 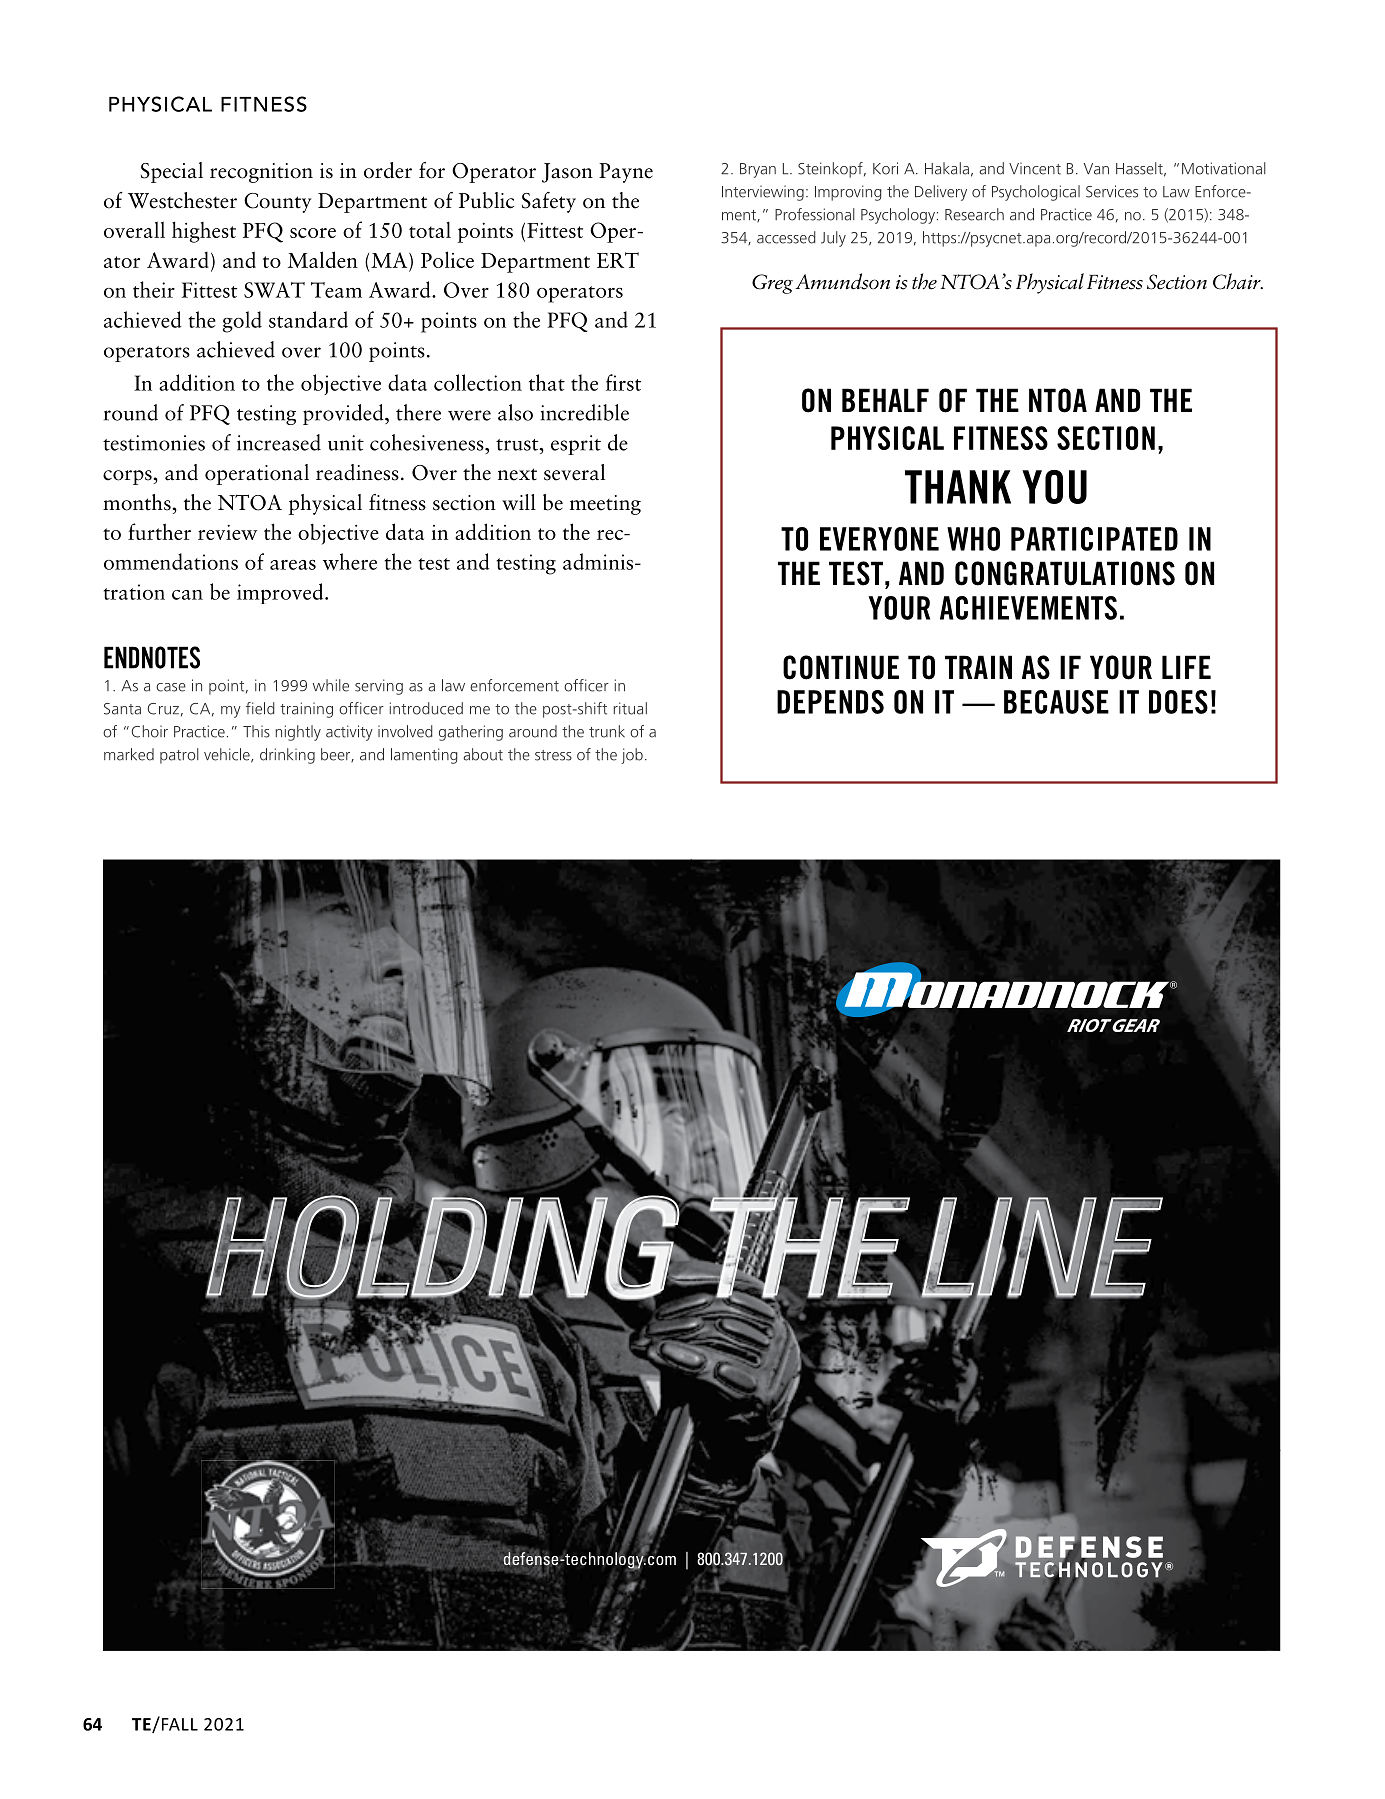 What do you see at coordinates (605, 505) in the screenshot?
I see `meeting` at bounding box center [605, 505].
